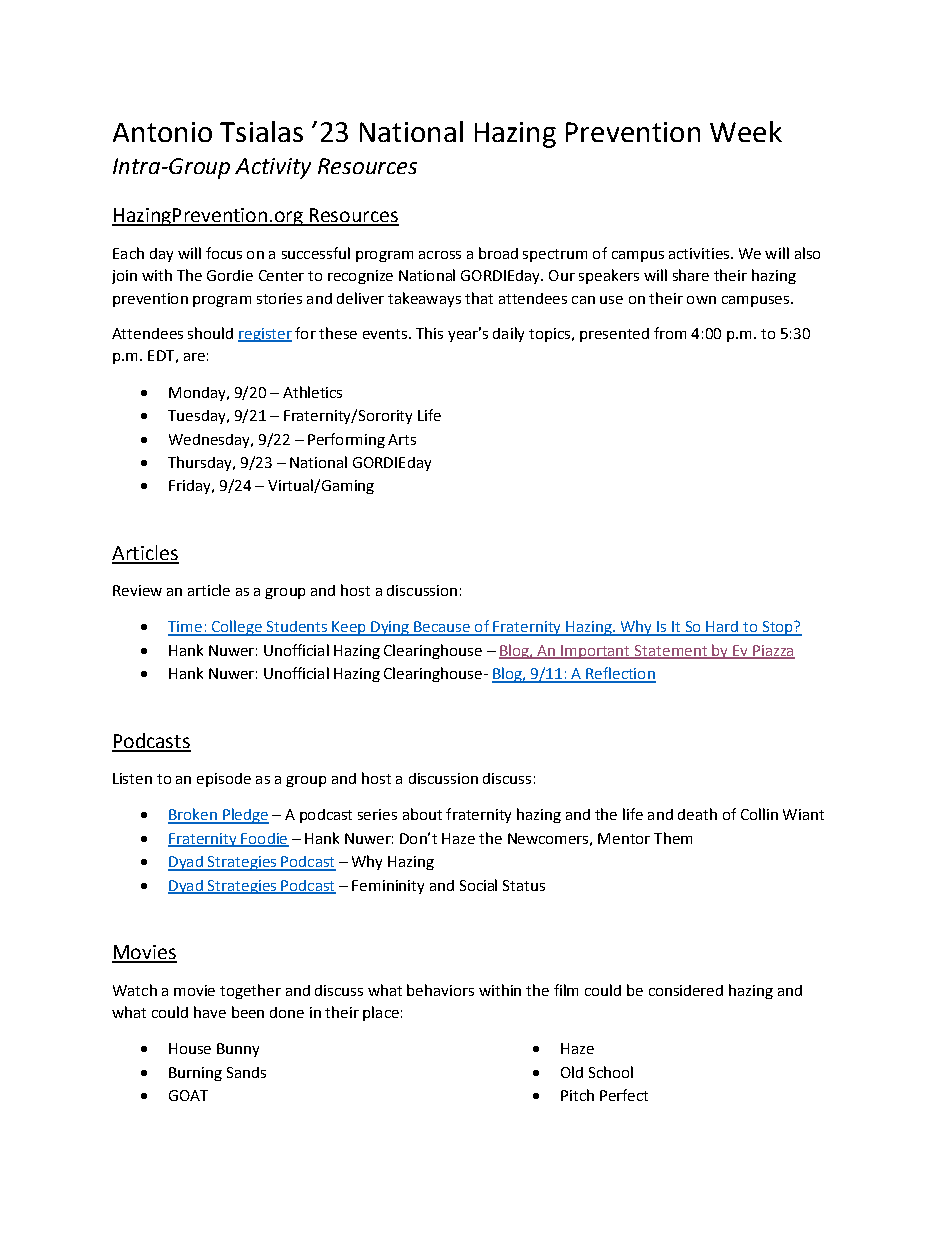  Describe the element at coordinates (572, 1072) in the document. I see `Old` at that location.
